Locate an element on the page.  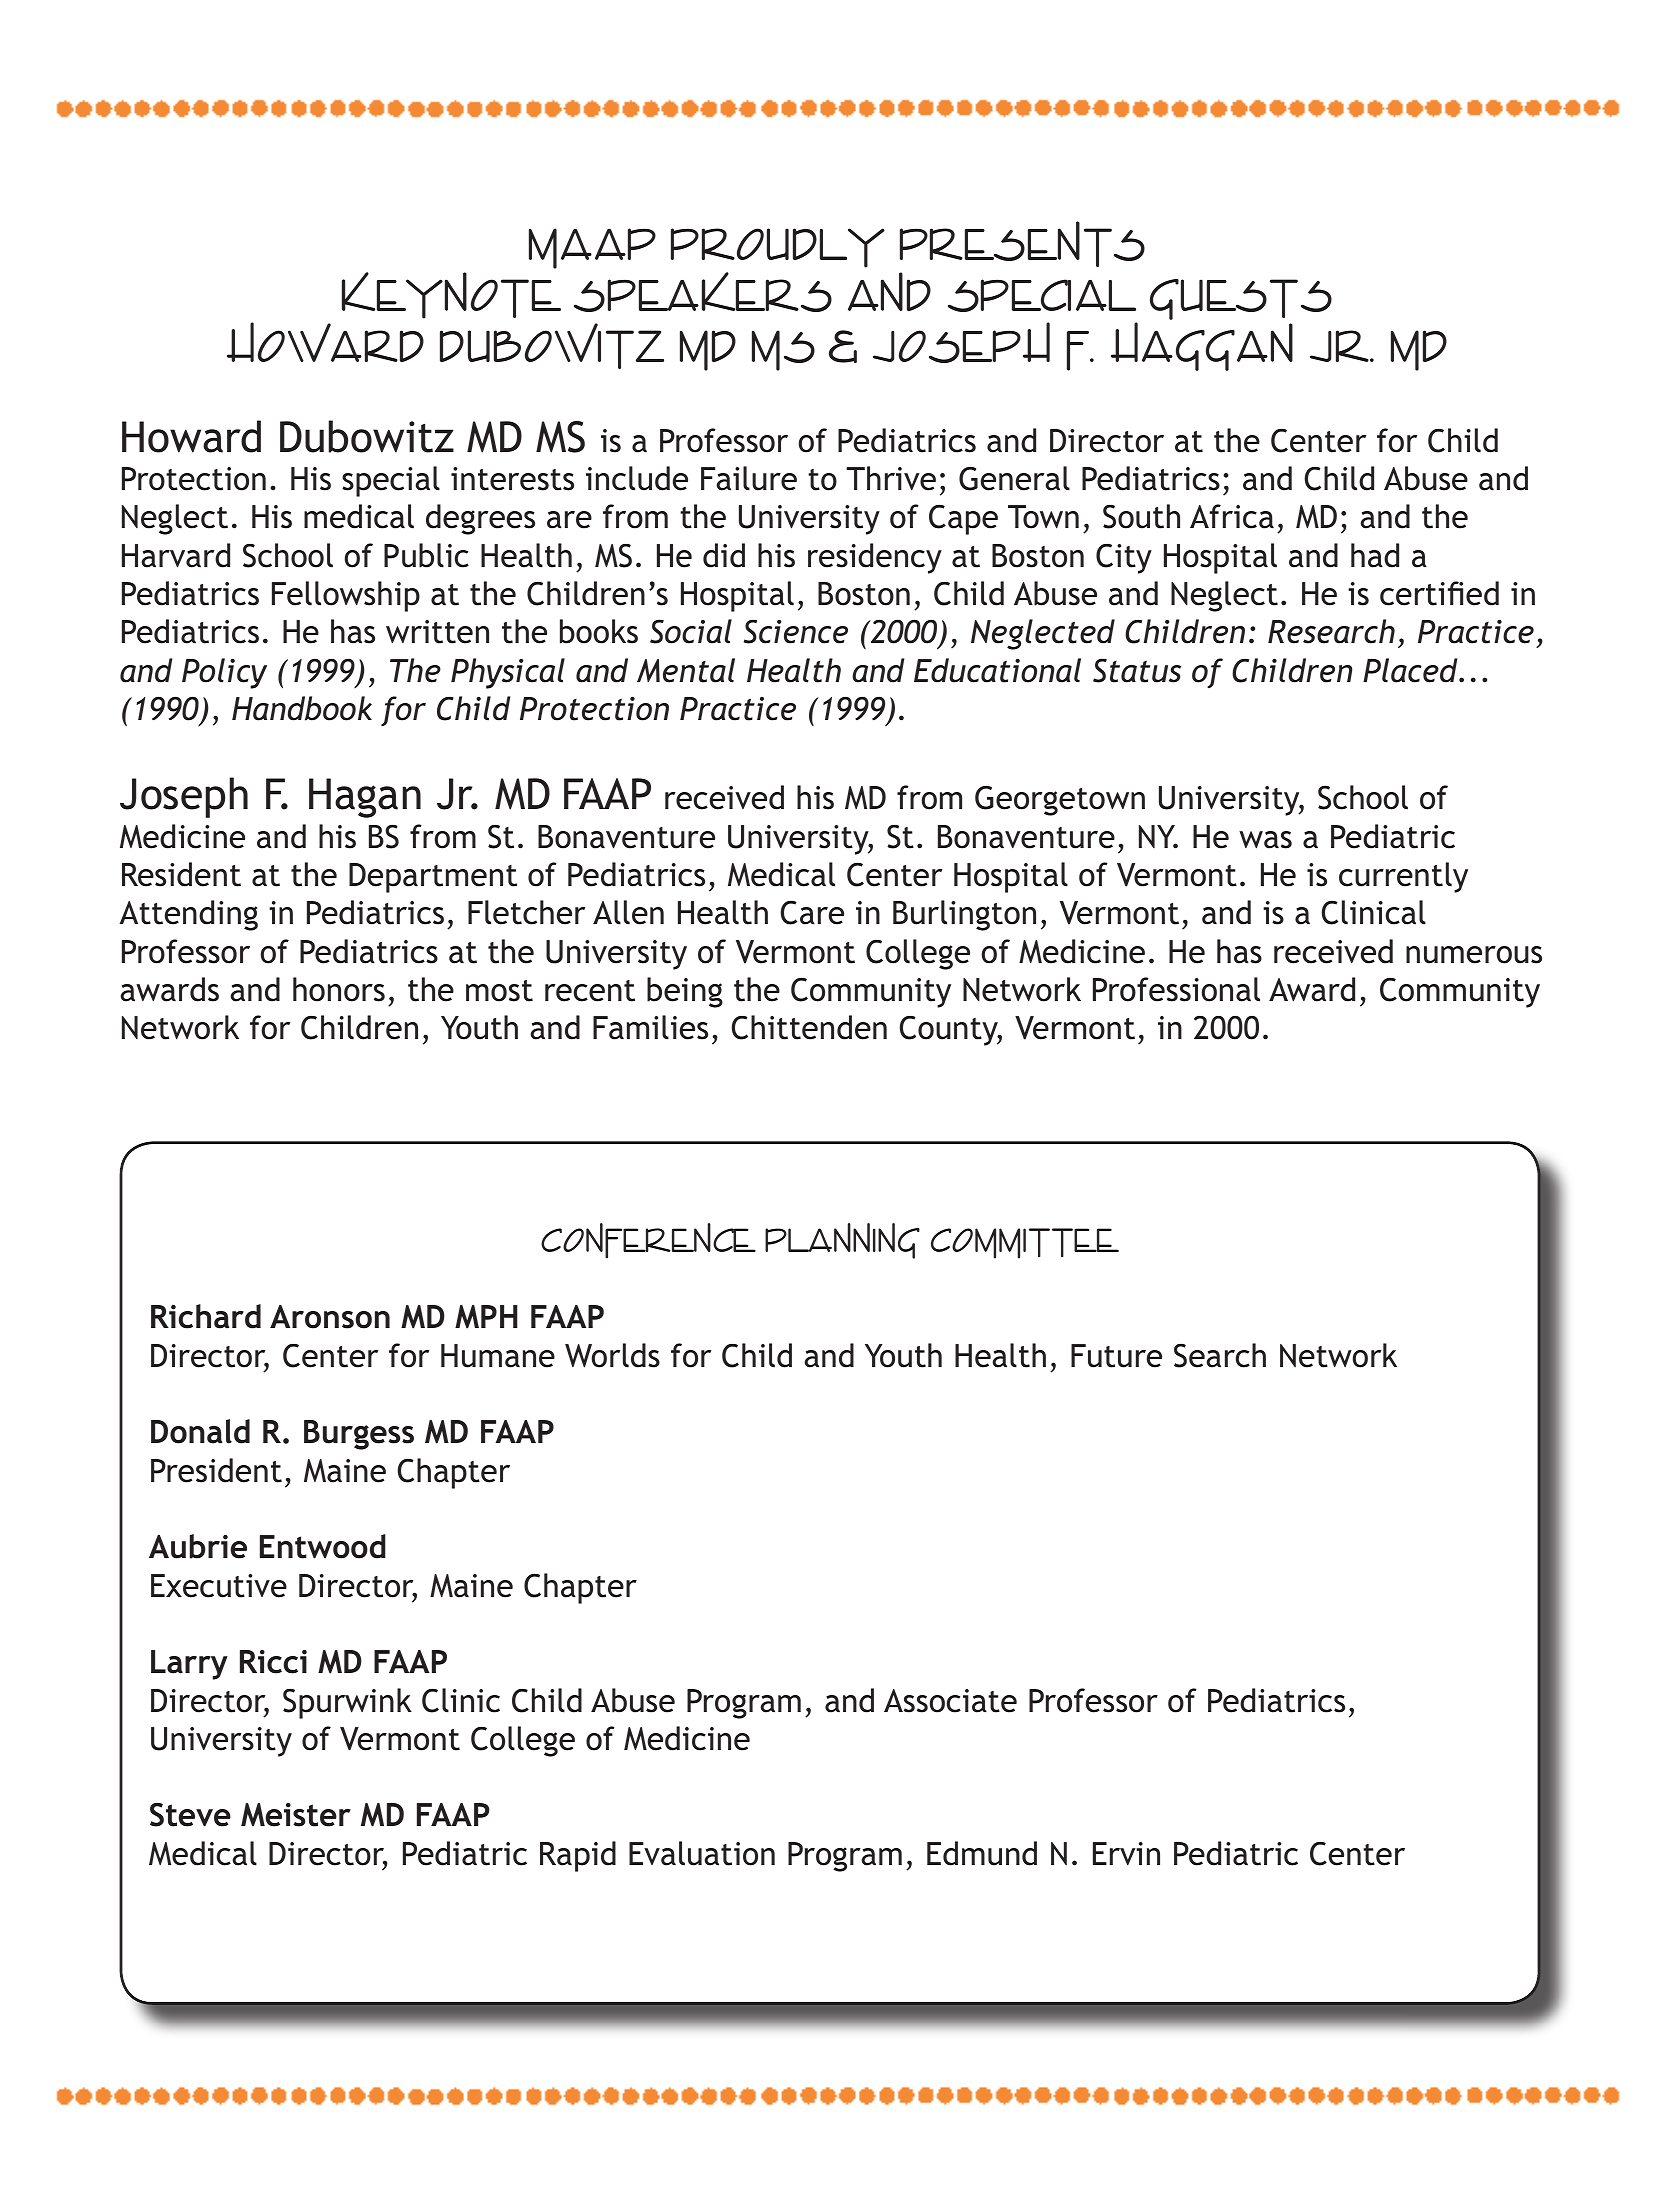
Keynote is located at coordinates (451, 295).
